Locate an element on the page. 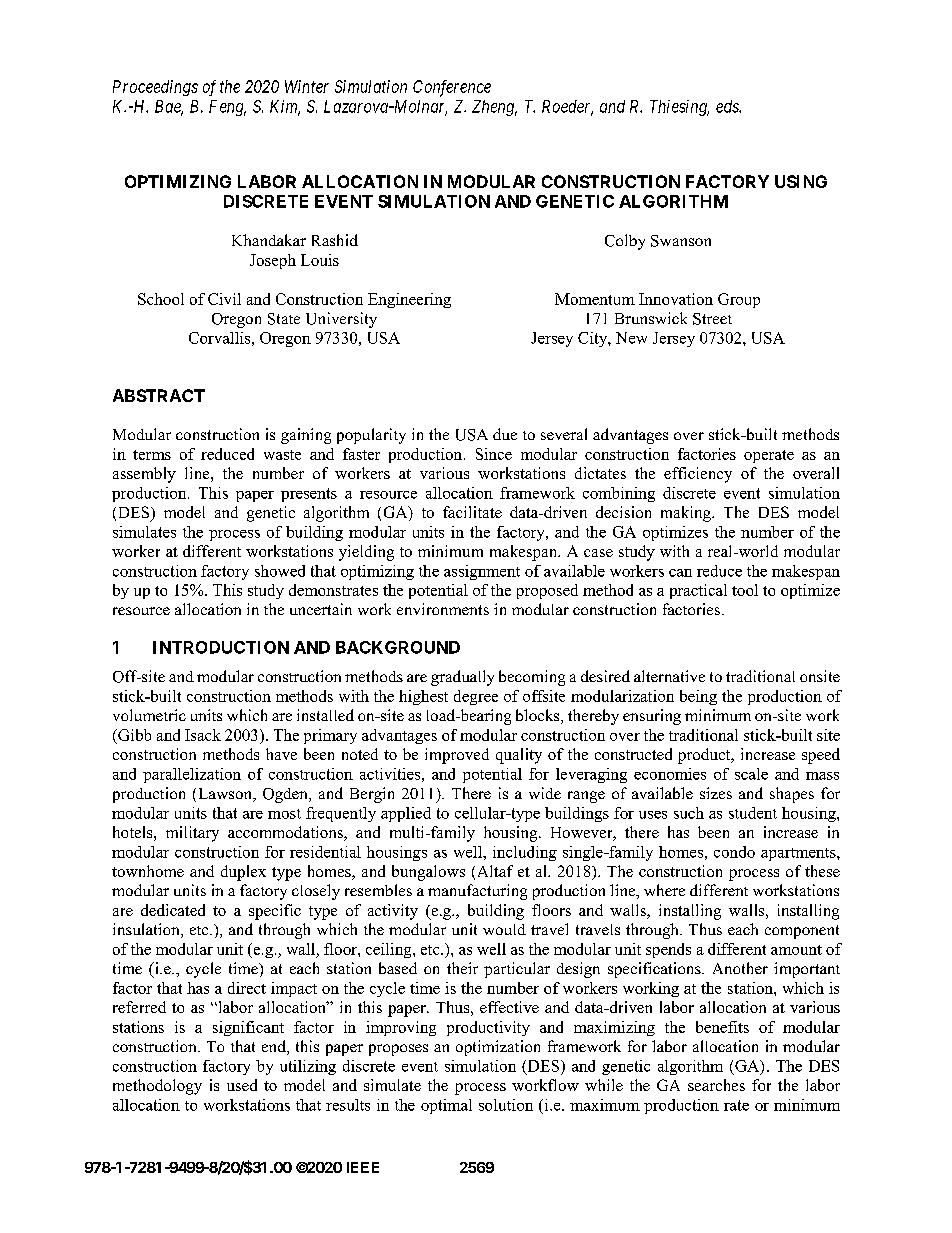 Image resolution: width=952 pixels, height=1233 pixels. Zheng is located at coordinates (494, 108).
